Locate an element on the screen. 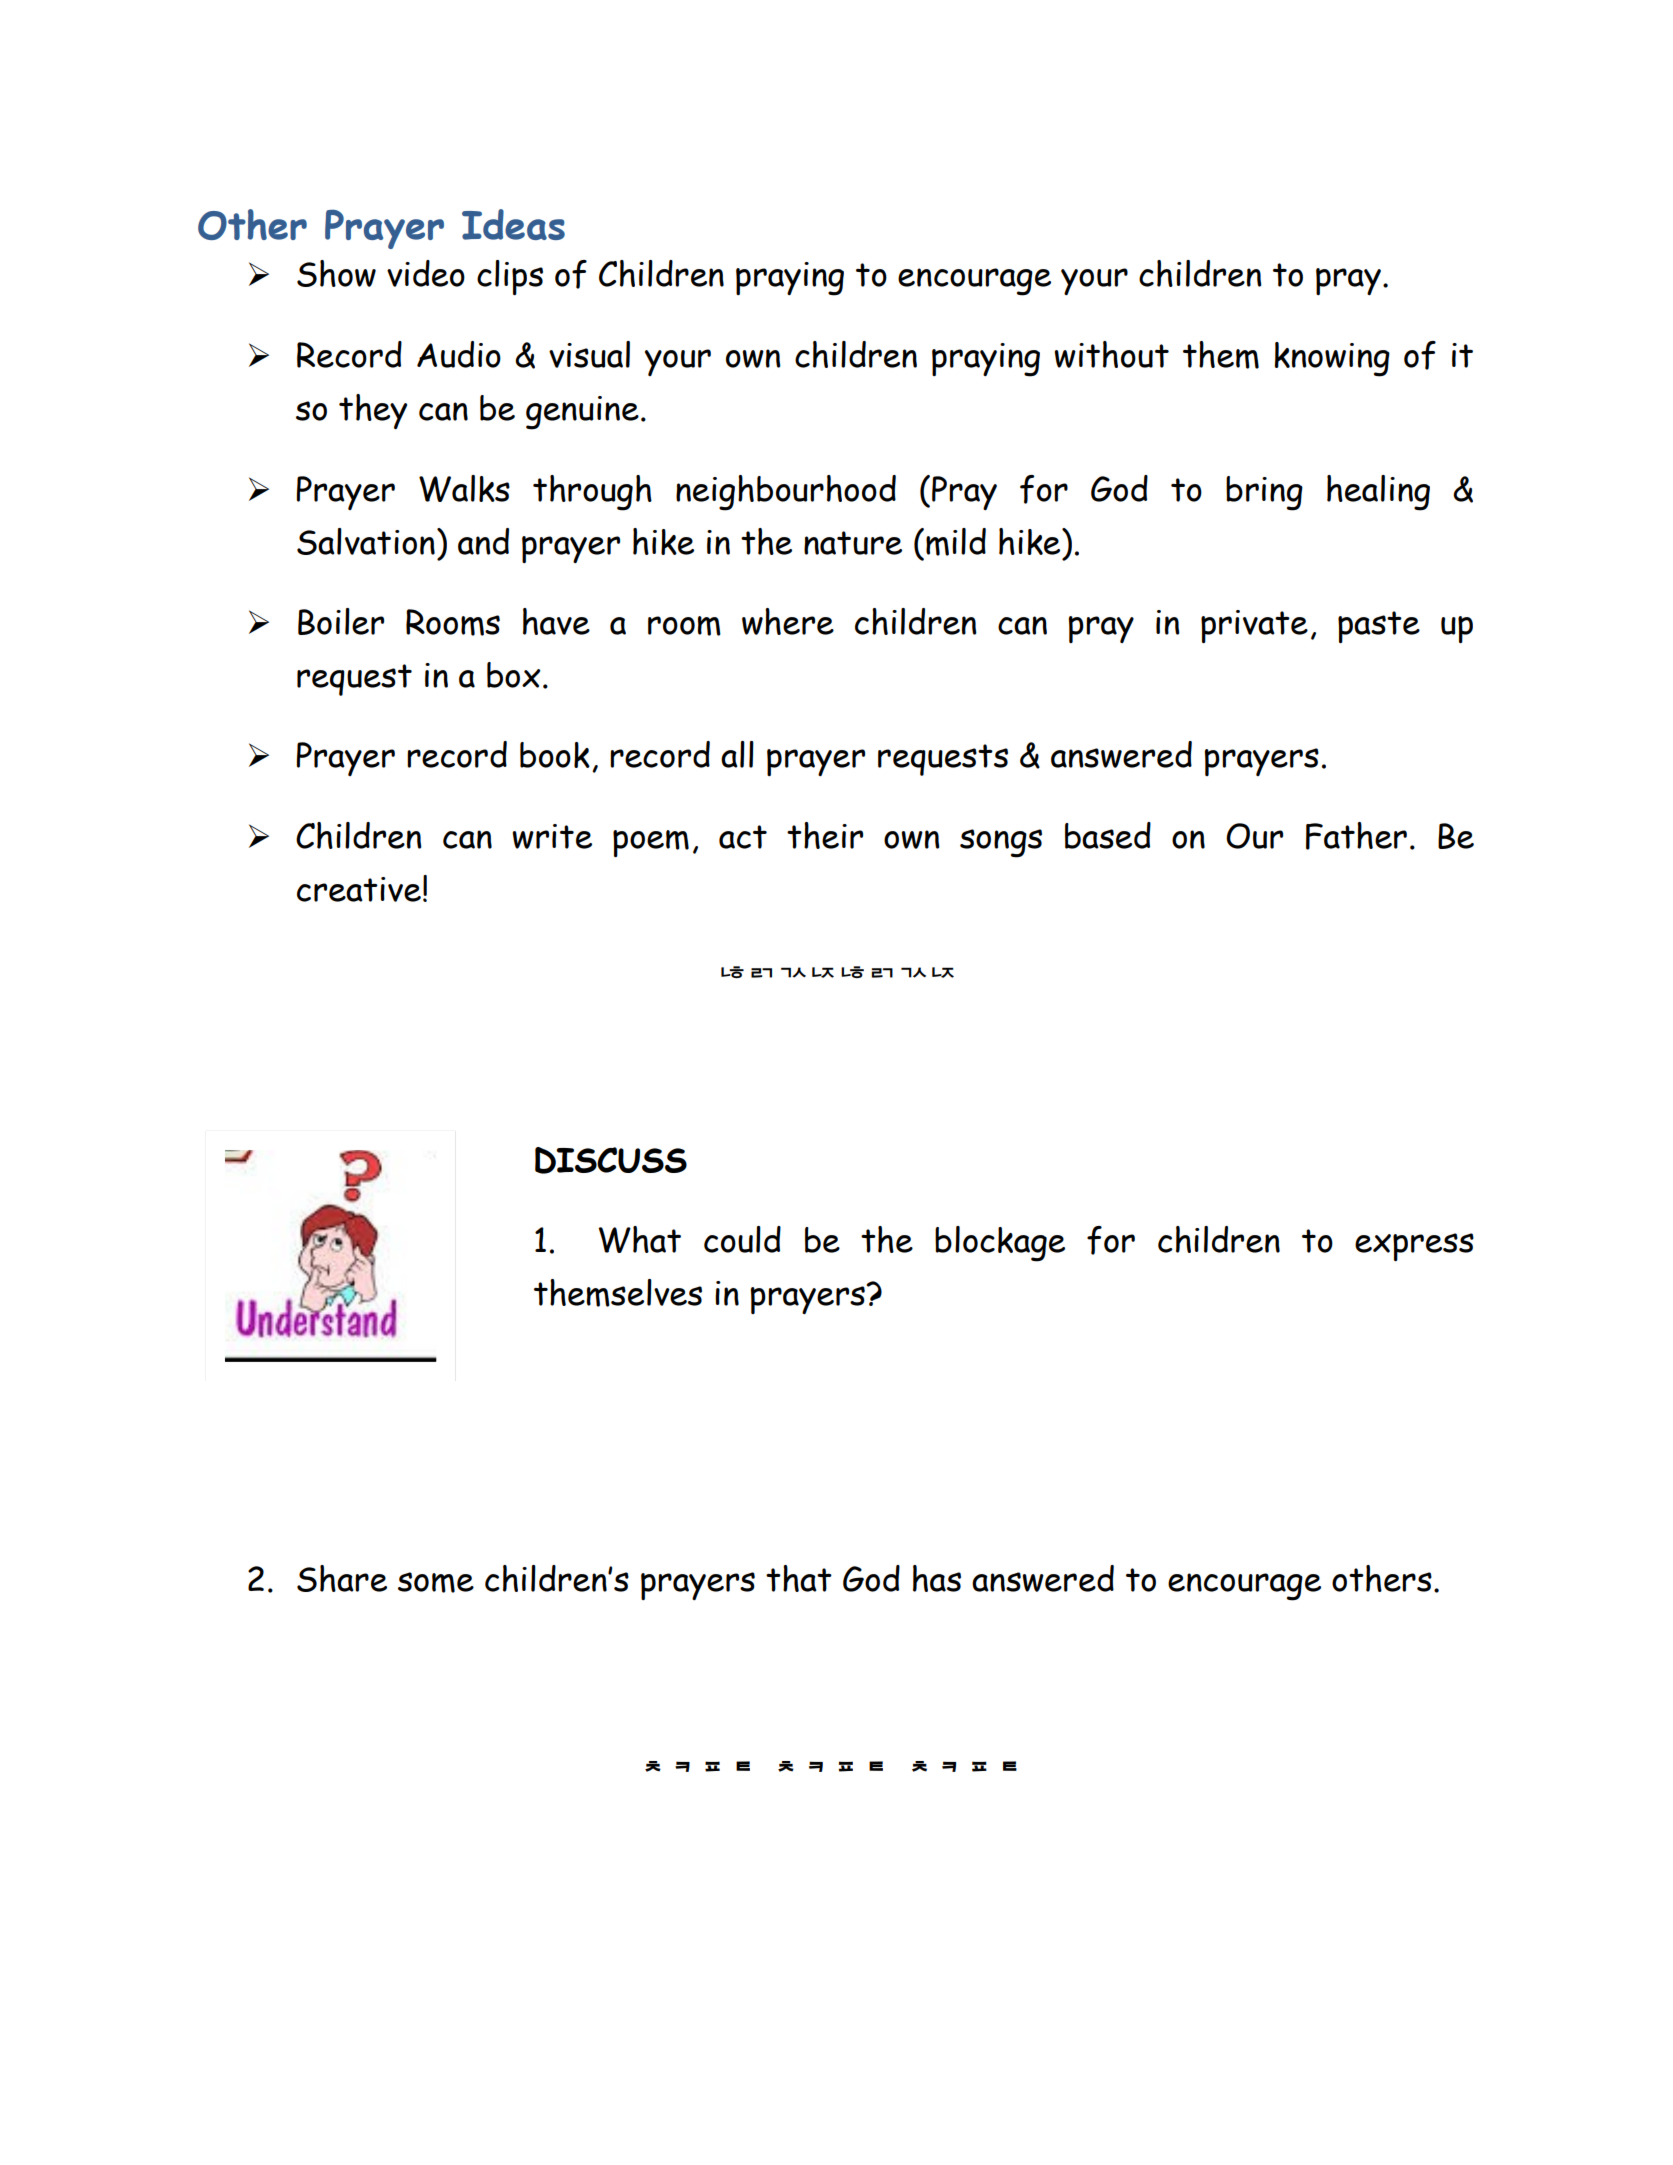 The width and height of the screenshot is (1673, 2165). their is located at coordinates (825, 835).
